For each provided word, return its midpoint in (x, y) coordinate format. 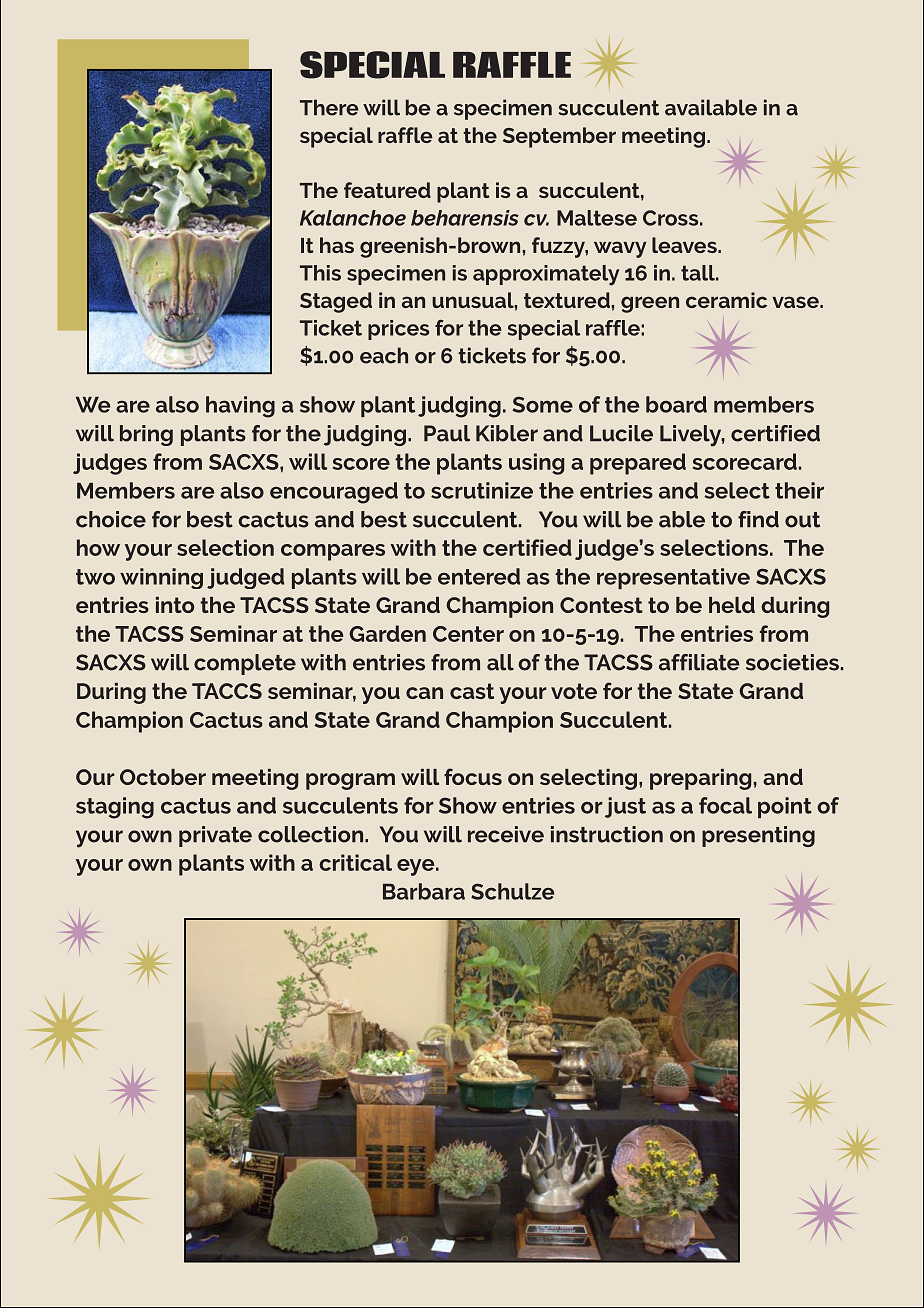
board (676, 404)
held (732, 605)
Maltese (597, 218)
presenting (758, 836)
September (559, 137)
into (175, 605)
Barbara (424, 891)
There (329, 107)
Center (468, 634)
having (240, 407)
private (215, 836)
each (384, 355)
